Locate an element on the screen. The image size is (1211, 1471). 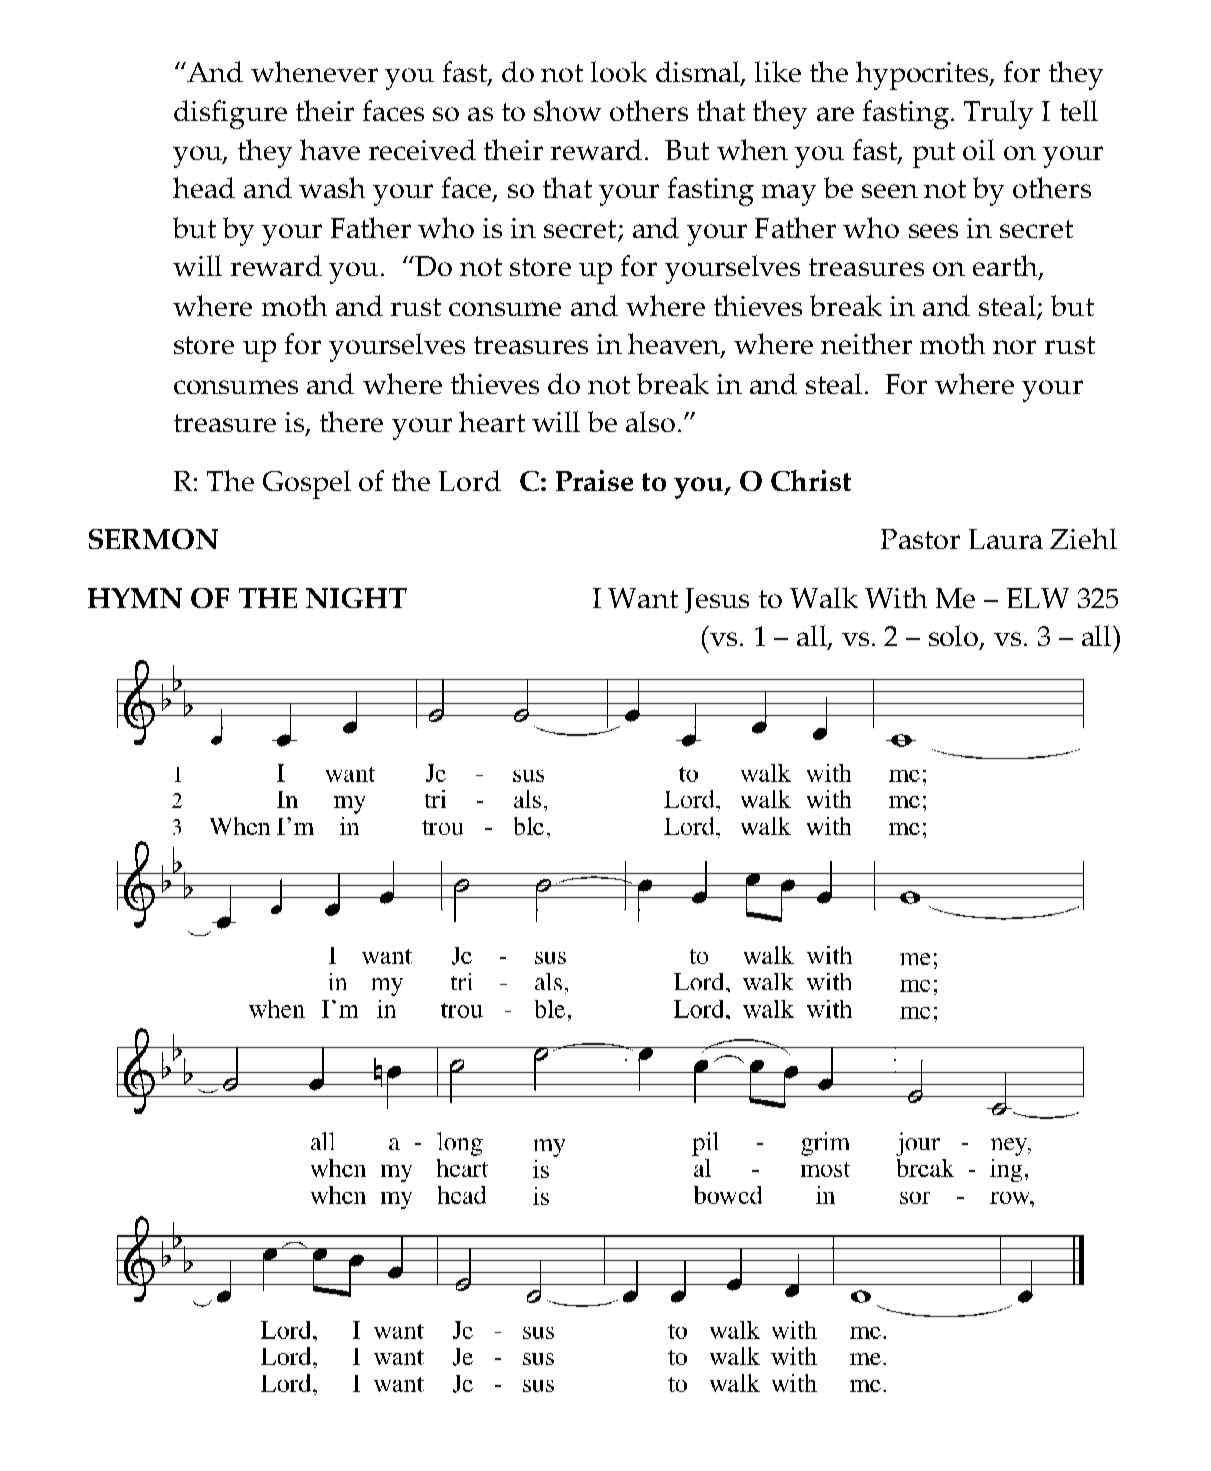
Praise is located at coordinates (594, 480).
